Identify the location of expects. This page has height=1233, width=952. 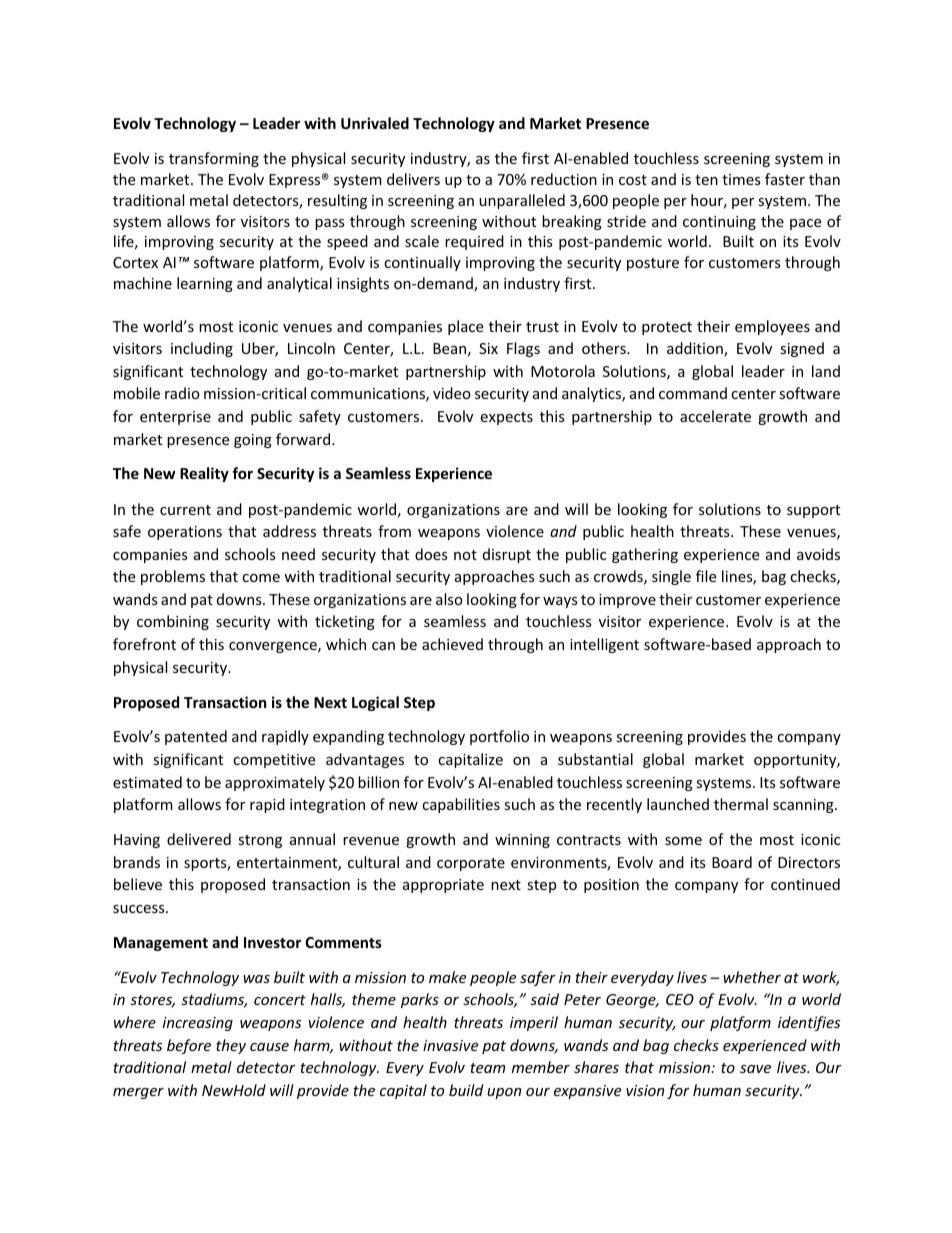
(506, 418).
